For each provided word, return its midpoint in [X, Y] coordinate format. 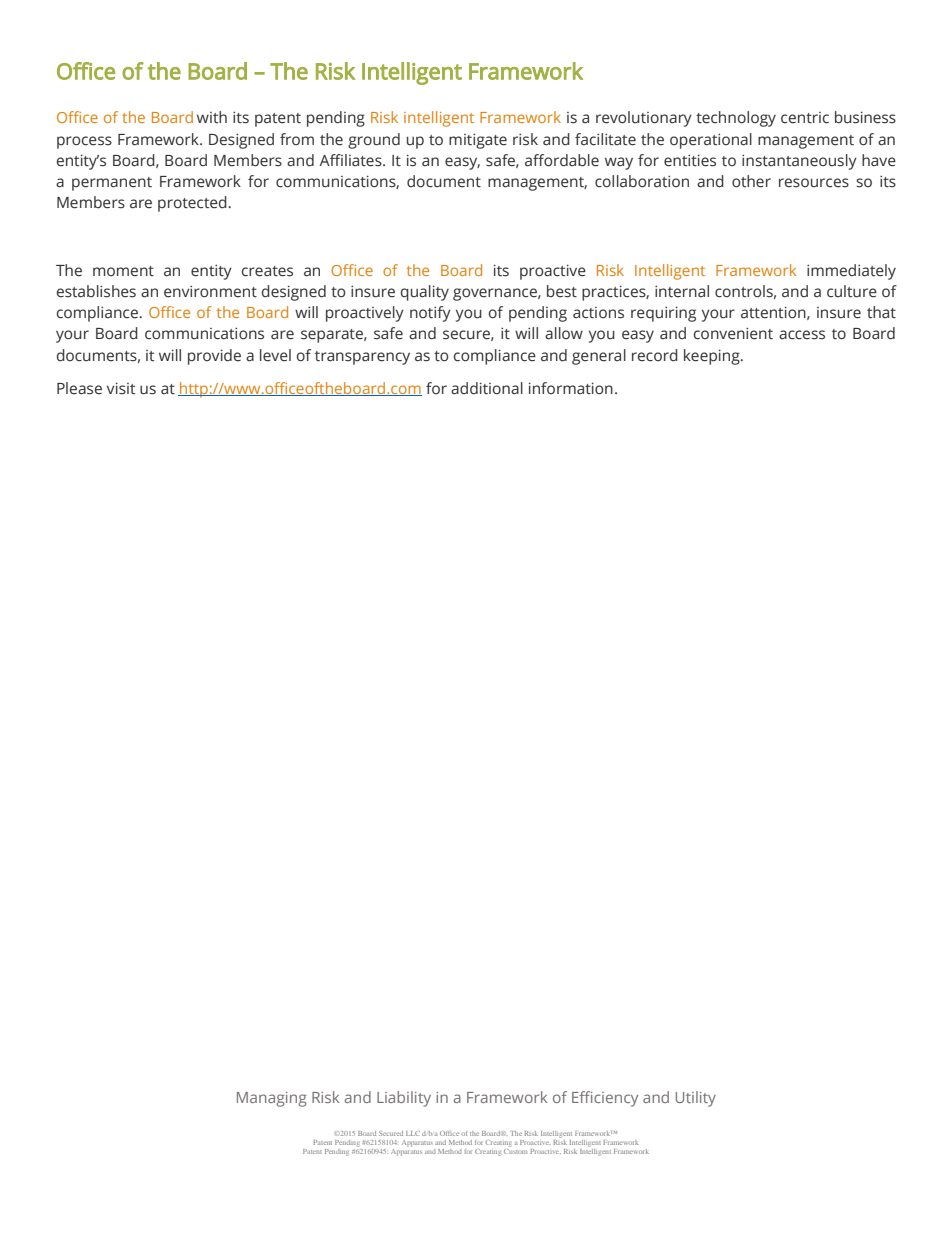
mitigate [478, 141]
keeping [713, 357]
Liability [404, 1099]
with [212, 117]
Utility [696, 1099]
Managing [272, 1099]
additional [487, 388]
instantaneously [799, 162]
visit [121, 388]
